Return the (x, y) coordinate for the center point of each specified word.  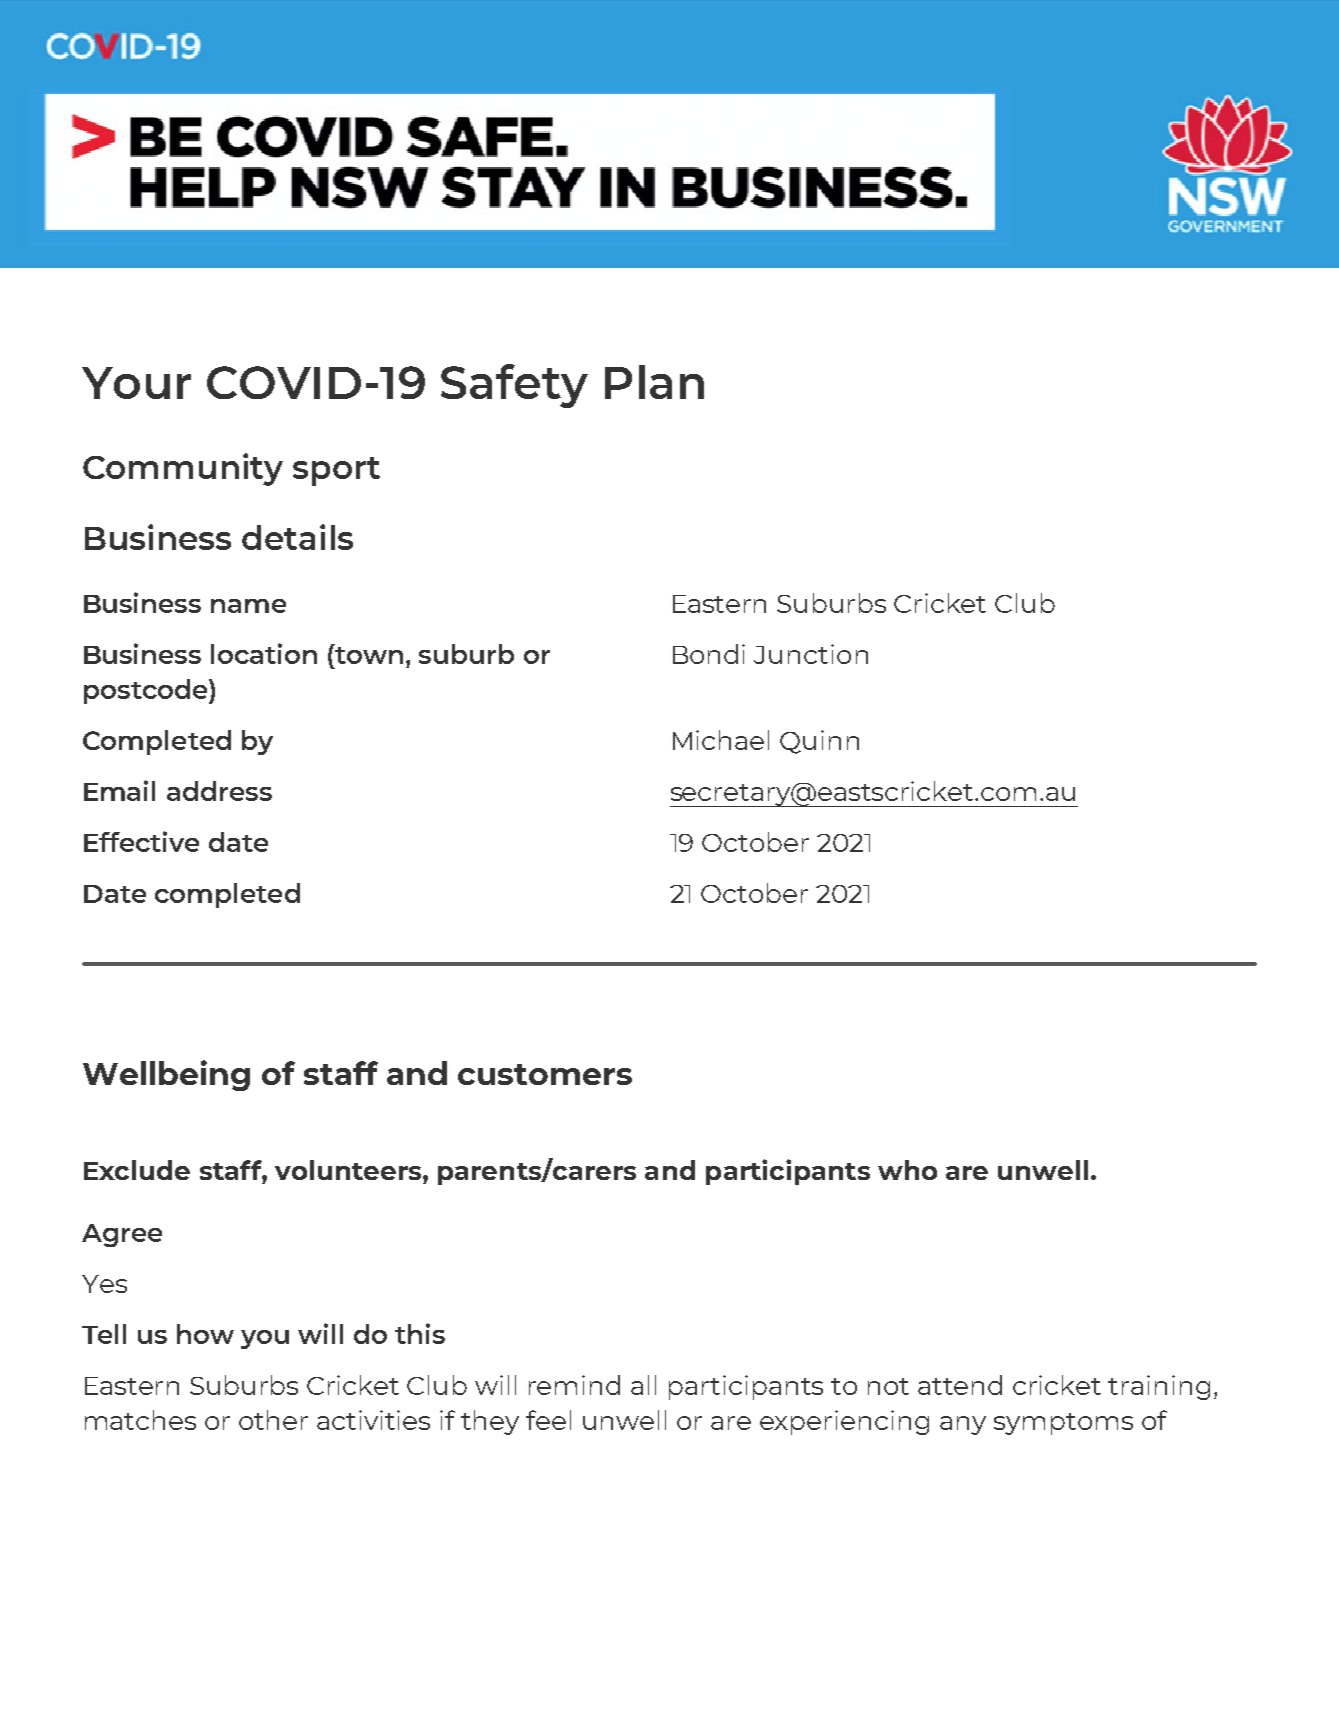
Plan (654, 382)
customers (545, 1074)
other (273, 1420)
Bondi (709, 654)
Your (136, 383)
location (264, 653)
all (643, 1385)
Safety (514, 386)
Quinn (819, 742)
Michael (721, 740)
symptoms (1063, 1424)
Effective (141, 841)
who (907, 1170)
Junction (811, 654)
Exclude (137, 1170)
